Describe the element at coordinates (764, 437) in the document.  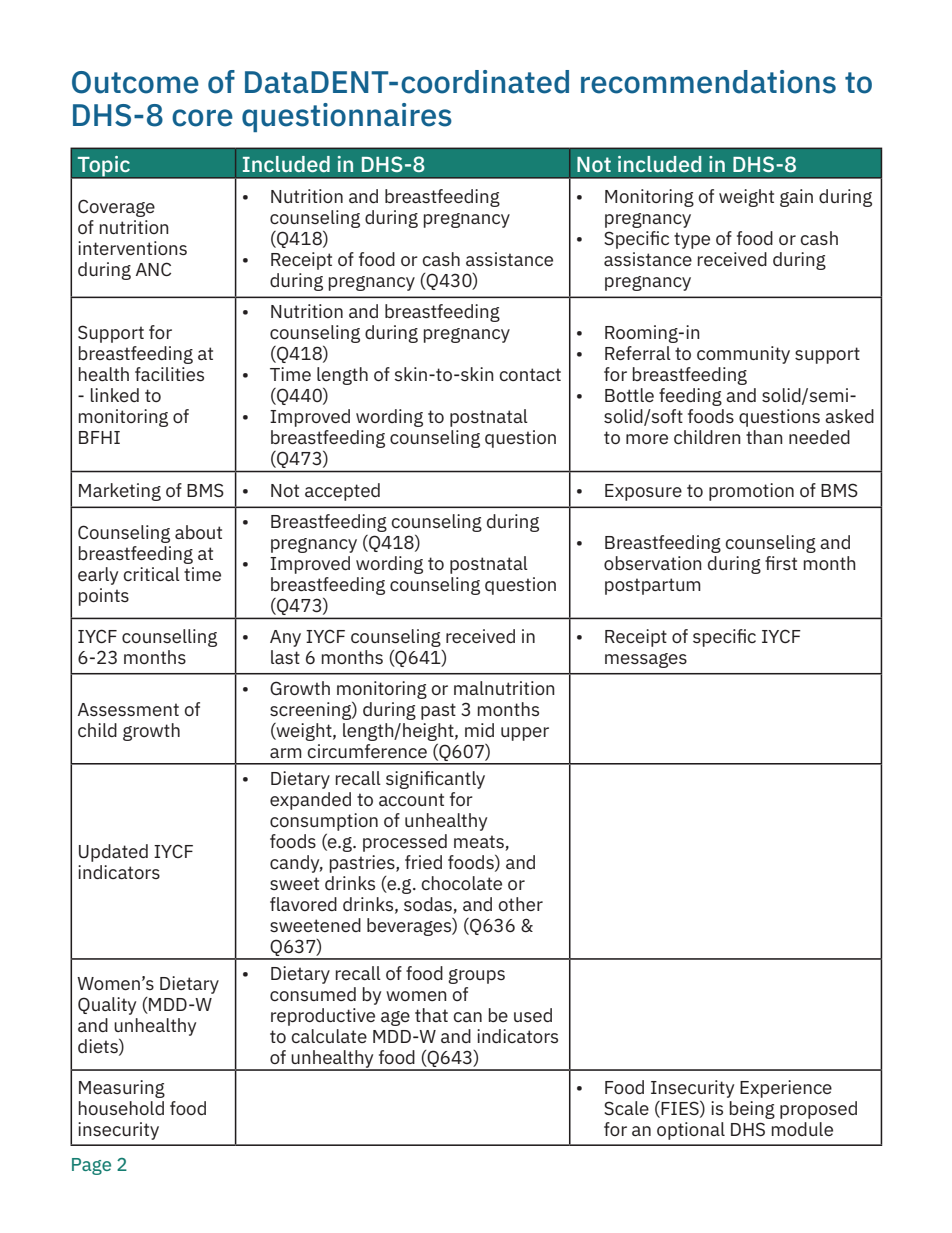
I see `than` at that location.
